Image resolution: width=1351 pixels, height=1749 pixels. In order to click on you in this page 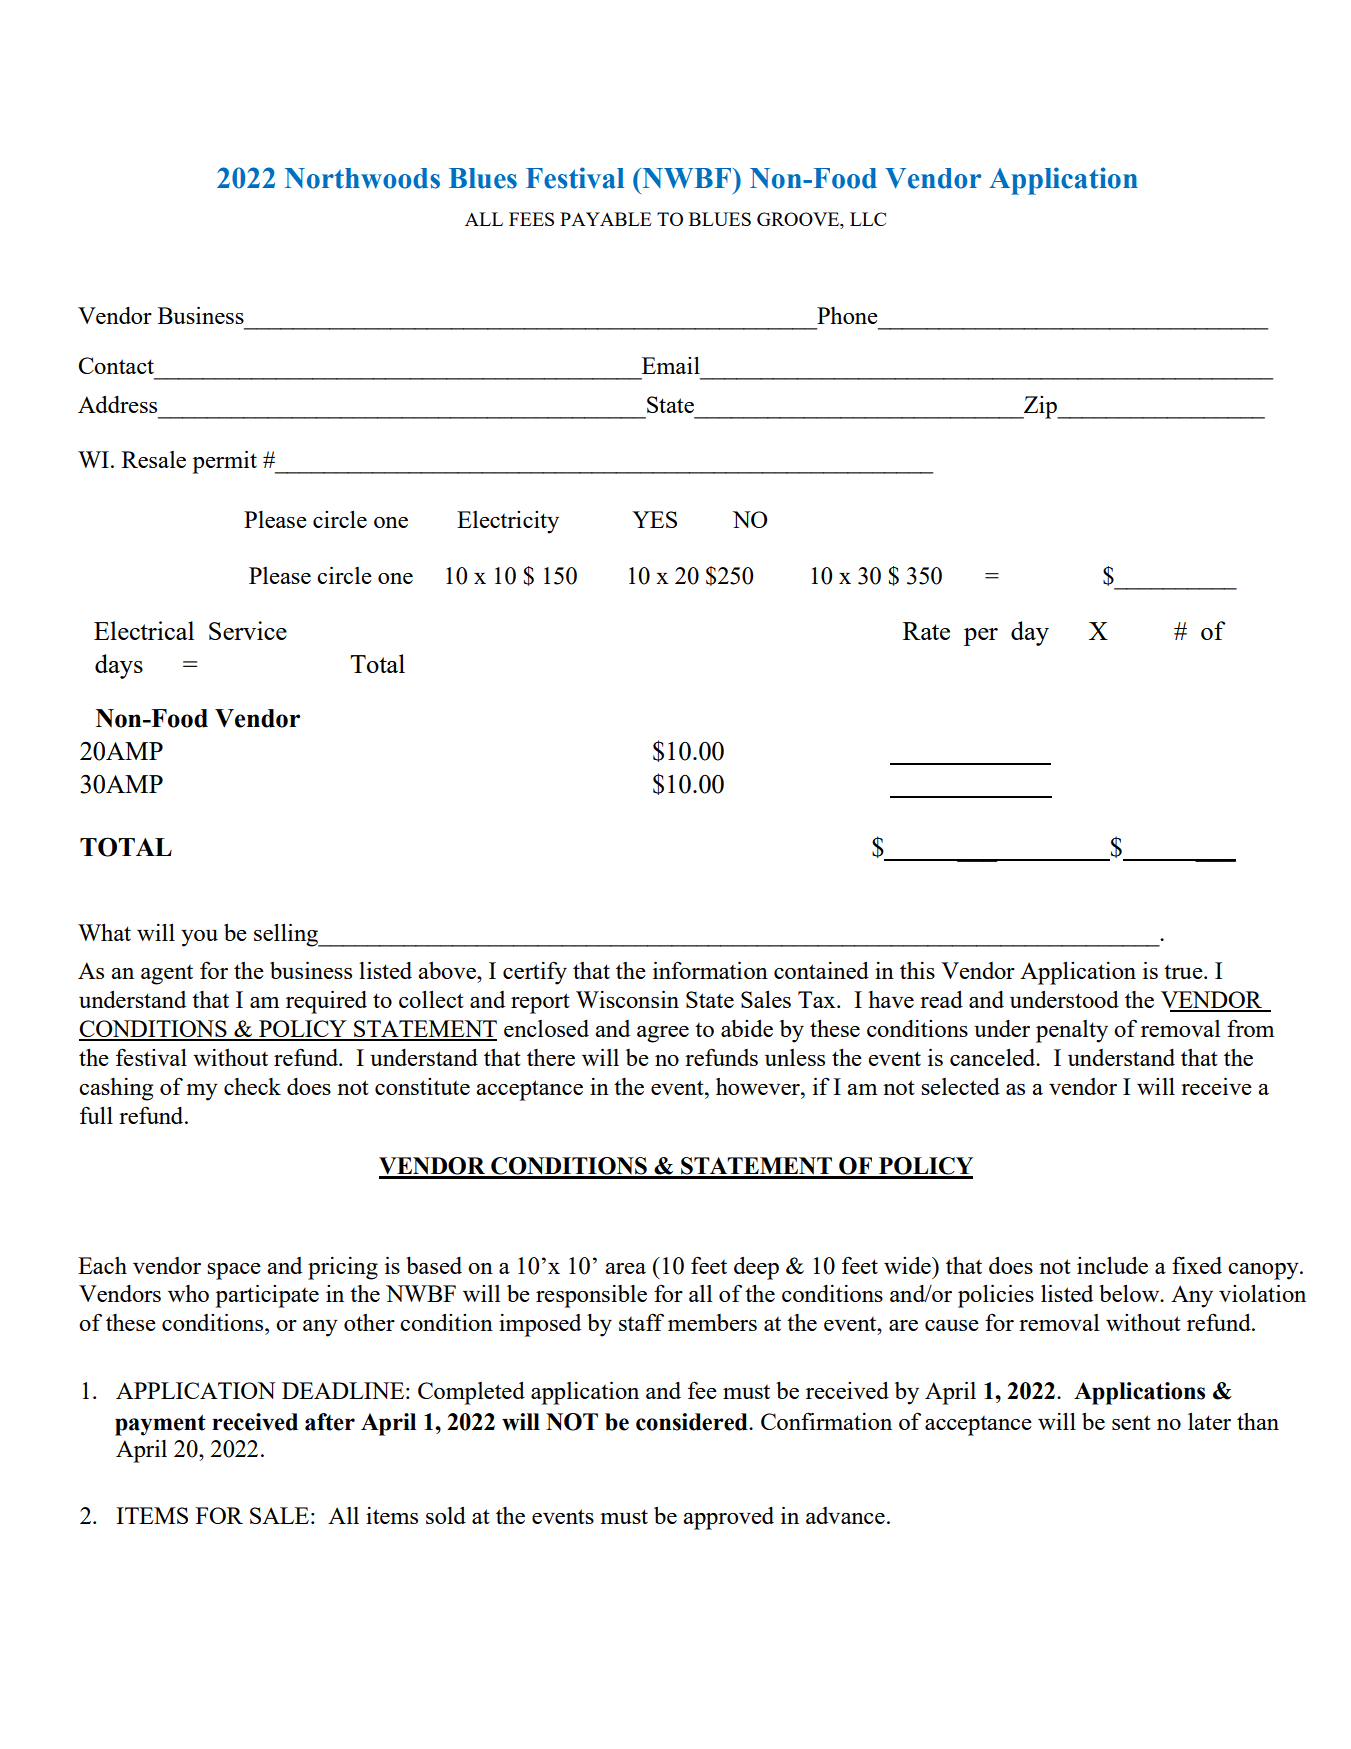, I will do `click(199, 938)`.
